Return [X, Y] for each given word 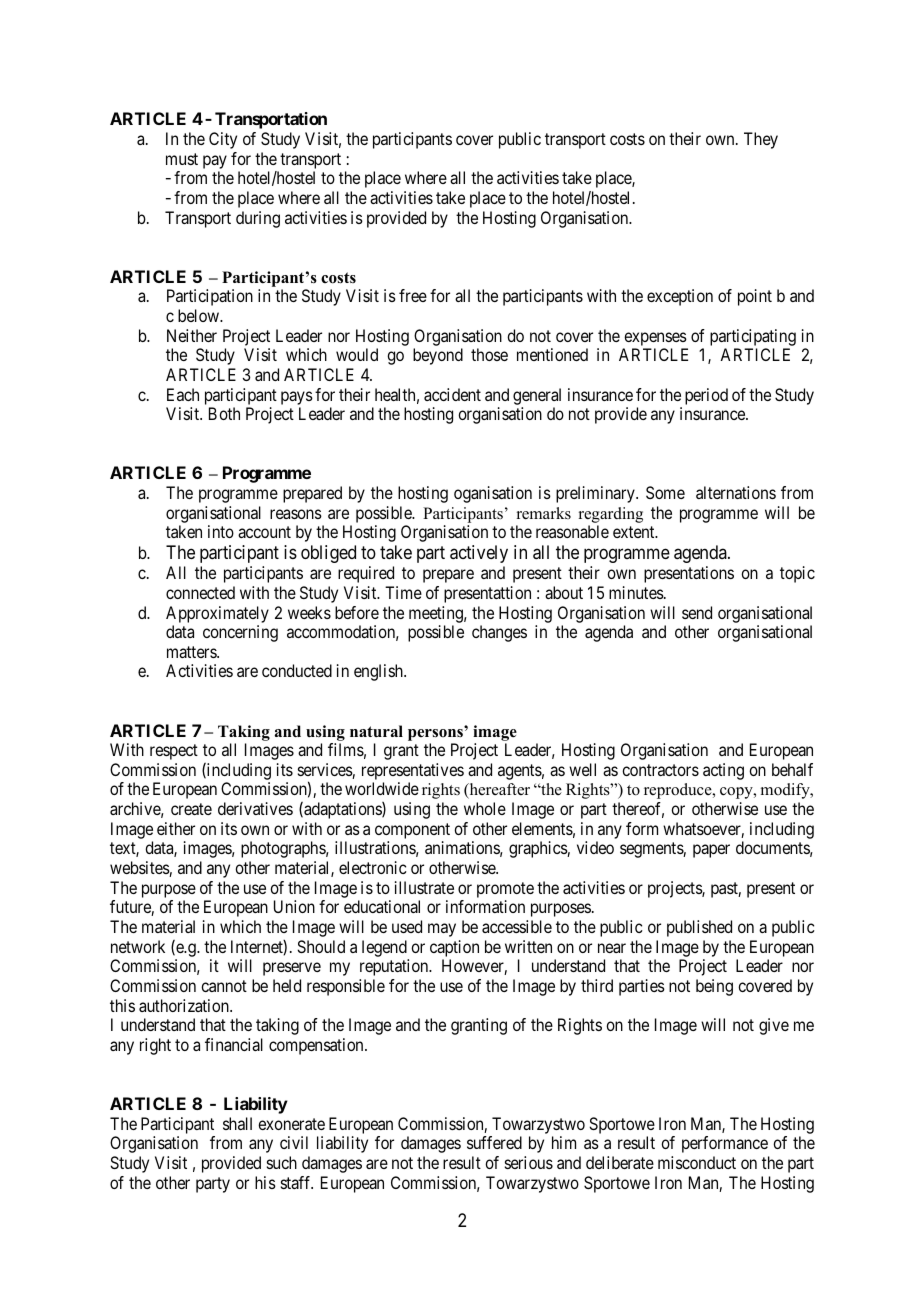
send [697, 612]
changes [499, 633]
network [138, 946]
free [413, 295]
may [442, 930]
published [699, 928]
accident [452, 394]
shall [237, 1123]
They [761, 140]
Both [224, 413]
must [182, 159]
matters [192, 652]
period [706, 396]
